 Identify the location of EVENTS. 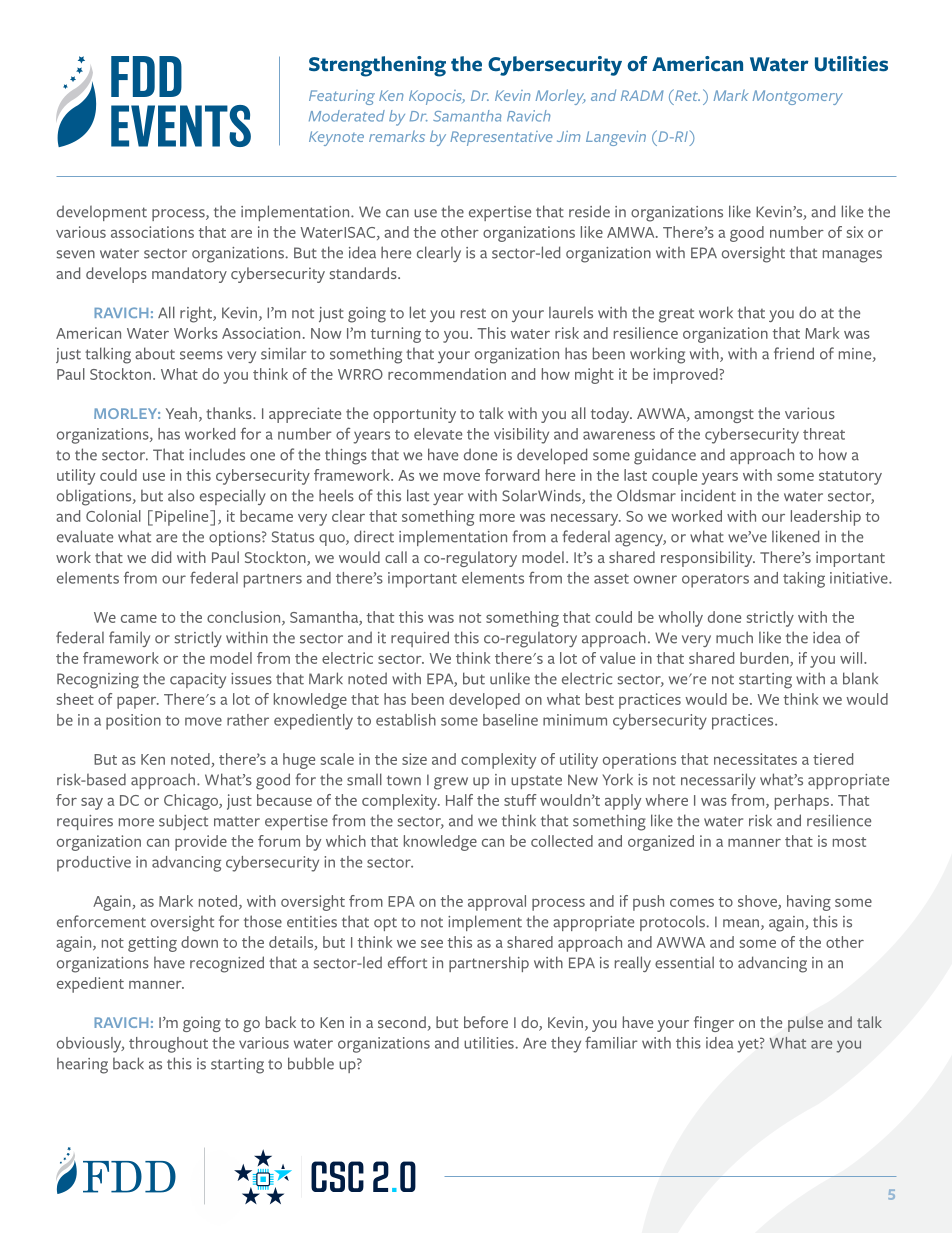
(181, 126).
